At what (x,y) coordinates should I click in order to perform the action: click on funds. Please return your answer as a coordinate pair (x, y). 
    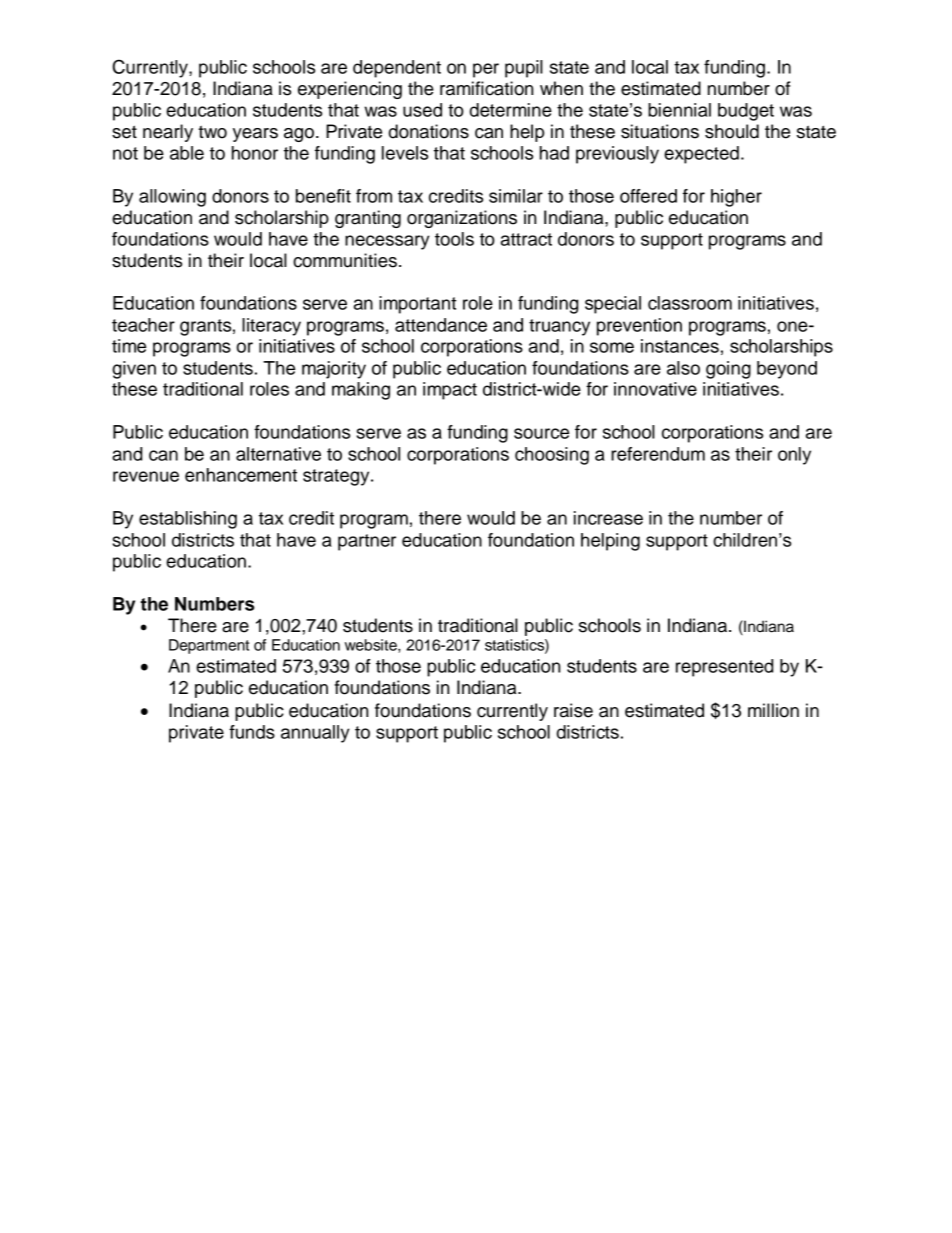
    Looking at the image, I should click on (252, 732).
